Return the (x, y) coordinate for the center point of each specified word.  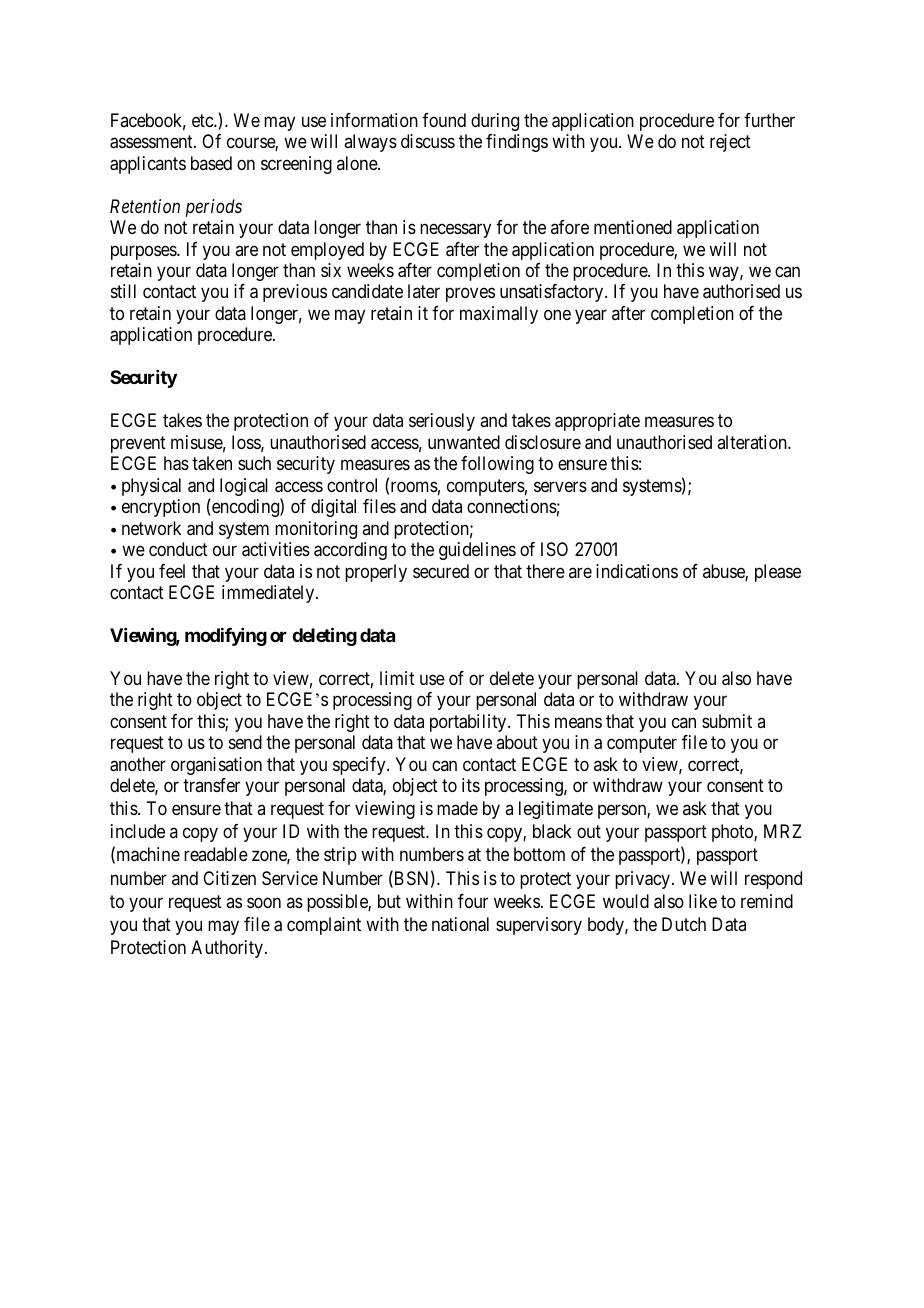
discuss (428, 141)
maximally (499, 315)
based (211, 163)
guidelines (477, 551)
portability (469, 723)
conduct (178, 549)
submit (727, 721)
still (123, 291)
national (460, 924)
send (245, 742)
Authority (228, 949)
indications (637, 571)
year (591, 316)
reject (730, 143)
